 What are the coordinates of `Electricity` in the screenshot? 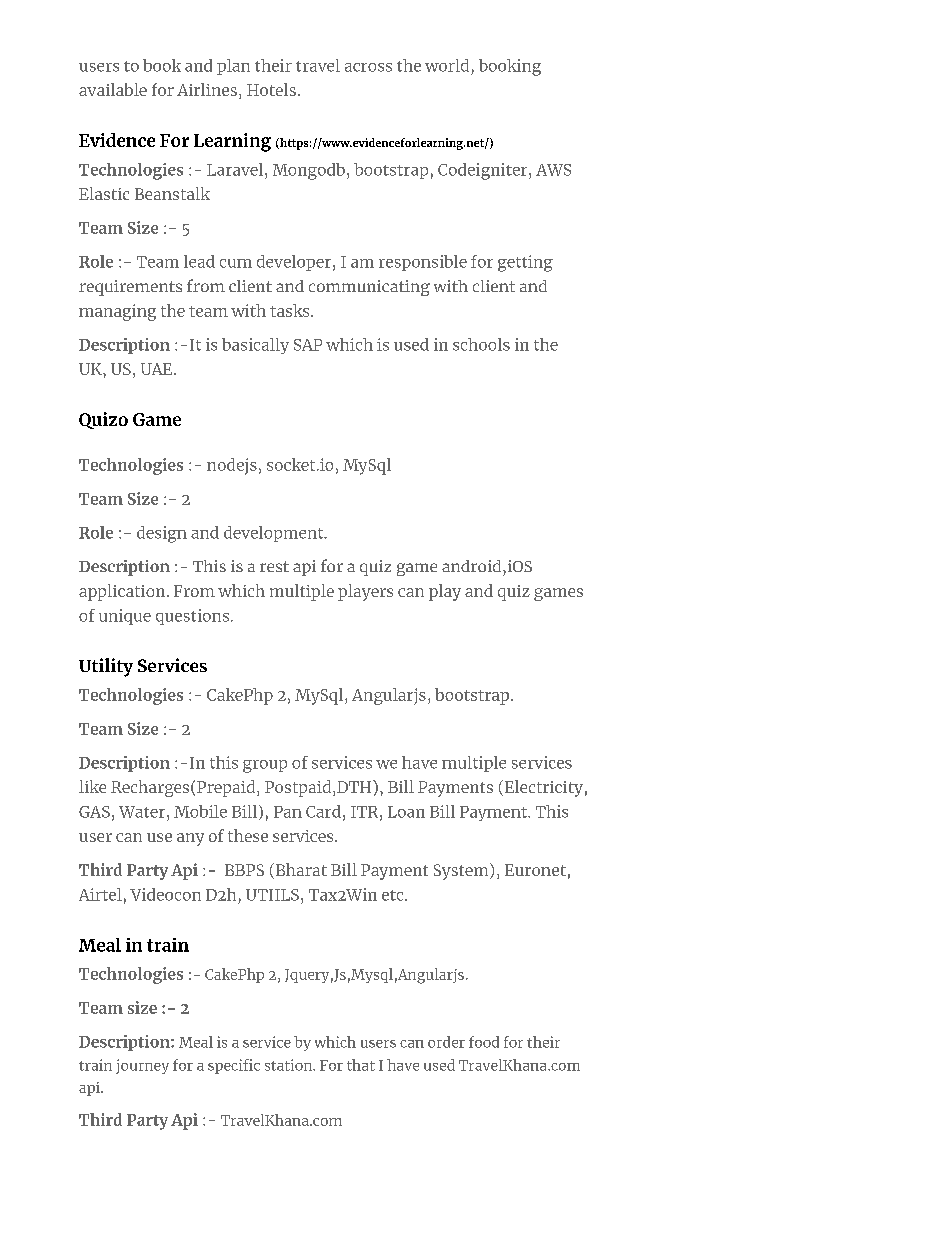 It's located at (542, 788).
